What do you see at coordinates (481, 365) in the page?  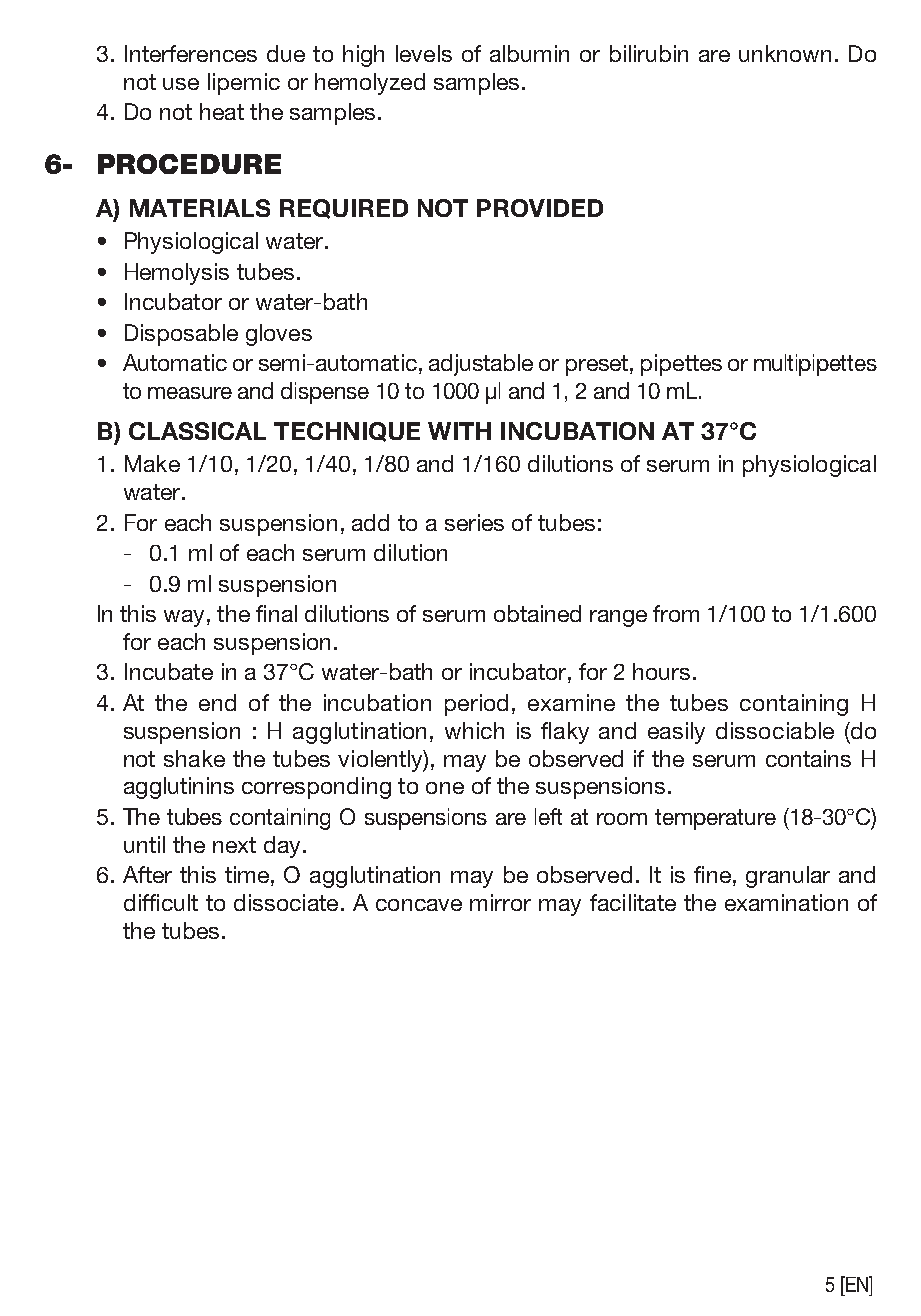 I see `adjustable` at bounding box center [481, 365].
